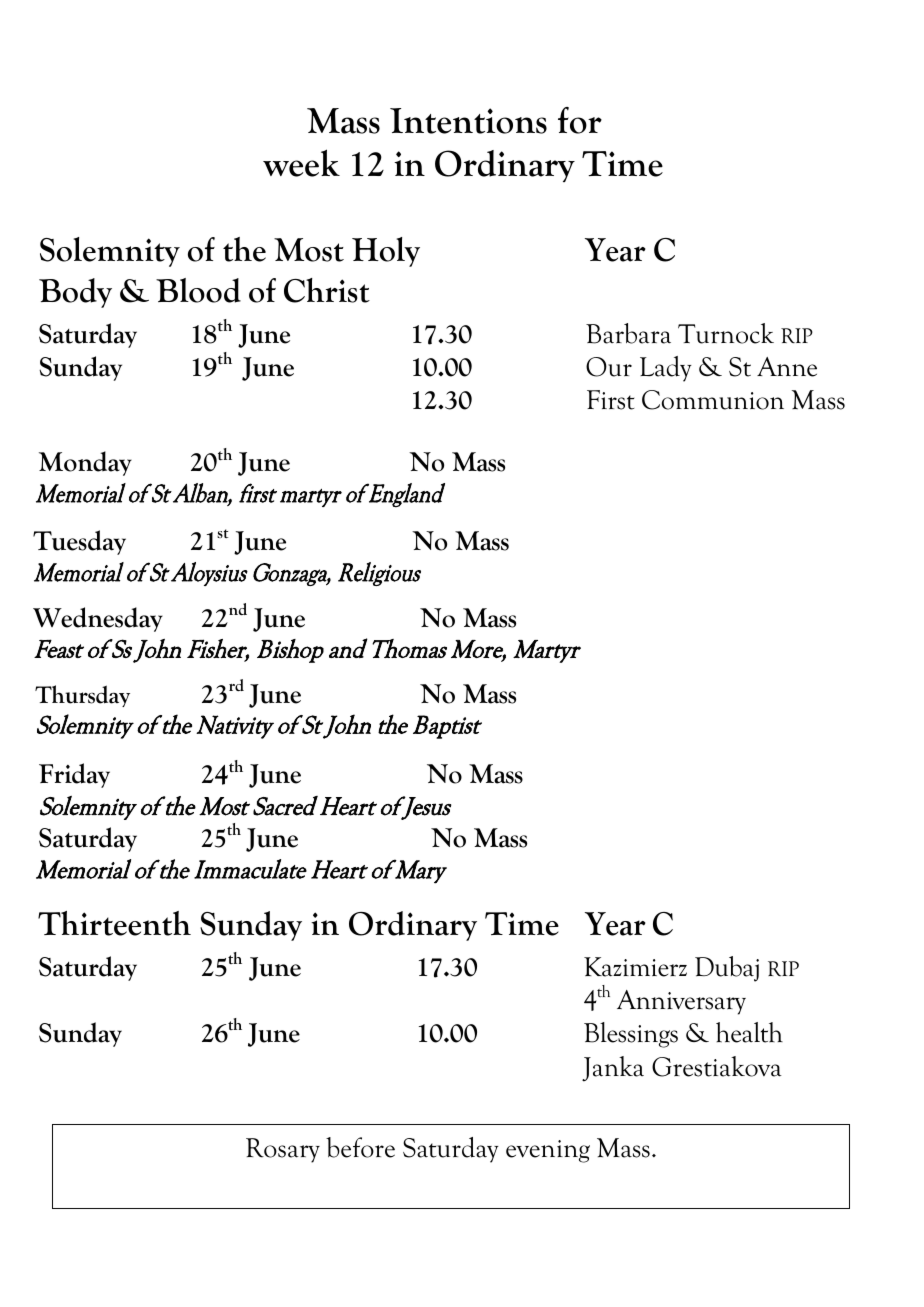 The height and width of the document is (1307, 924). What do you see at coordinates (713, 400) in the document?
I see `Communion` at bounding box center [713, 400].
